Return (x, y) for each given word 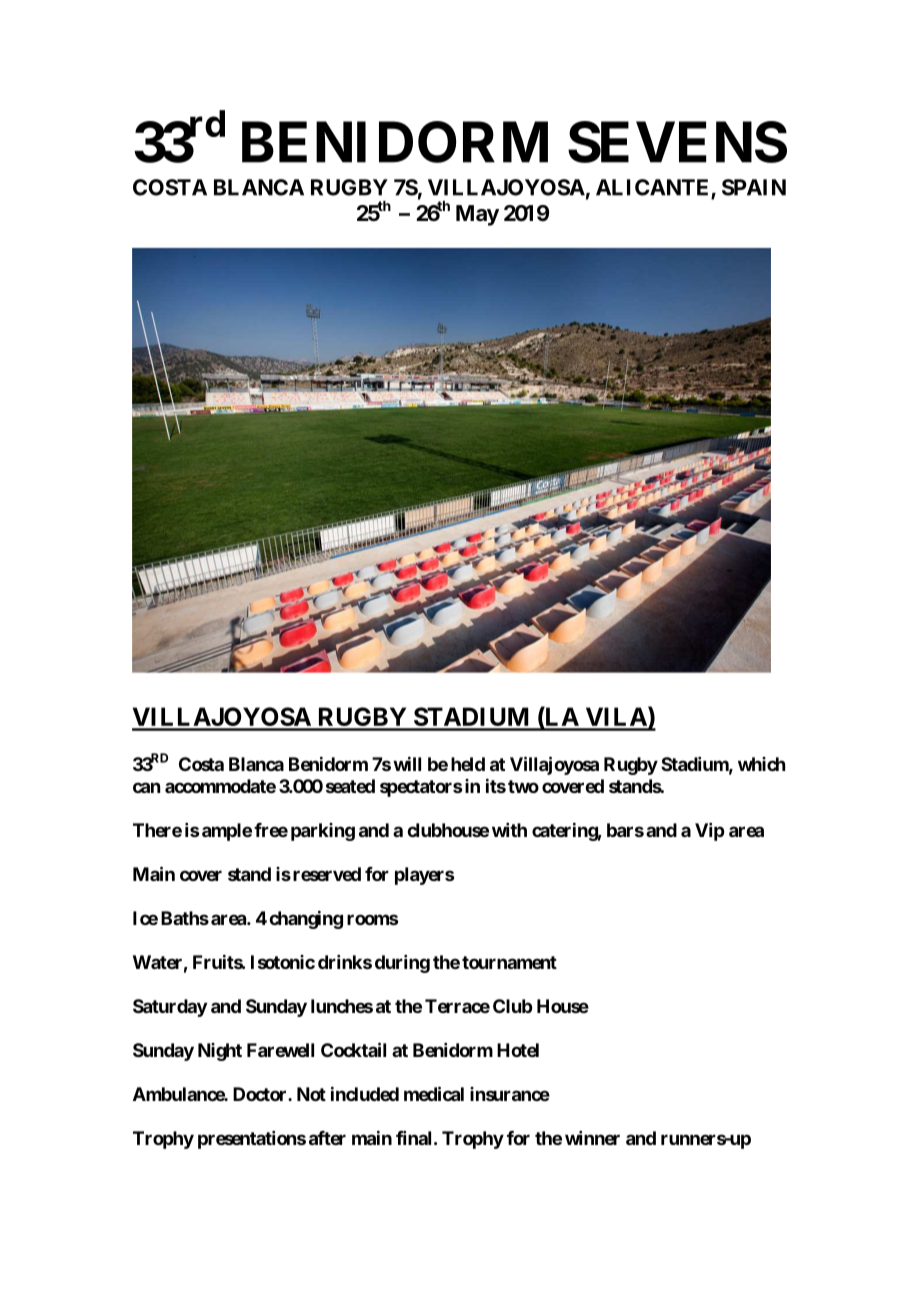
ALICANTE (654, 188)
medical (434, 1093)
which (761, 764)
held (468, 764)
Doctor (261, 1094)
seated (350, 786)
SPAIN (754, 187)
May (477, 215)
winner (592, 1138)
